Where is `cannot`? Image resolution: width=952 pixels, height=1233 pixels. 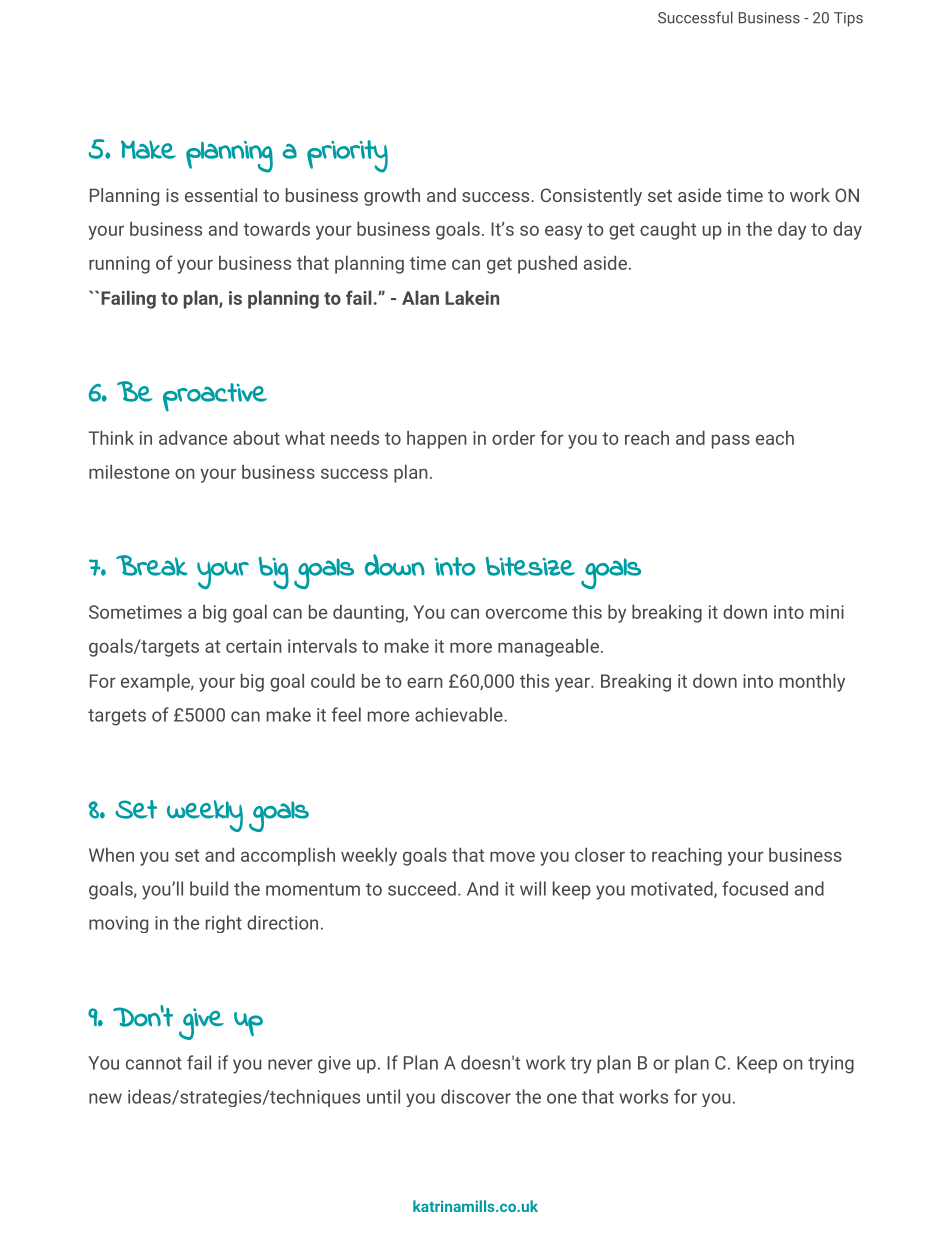
cannot is located at coordinates (154, 1063).
